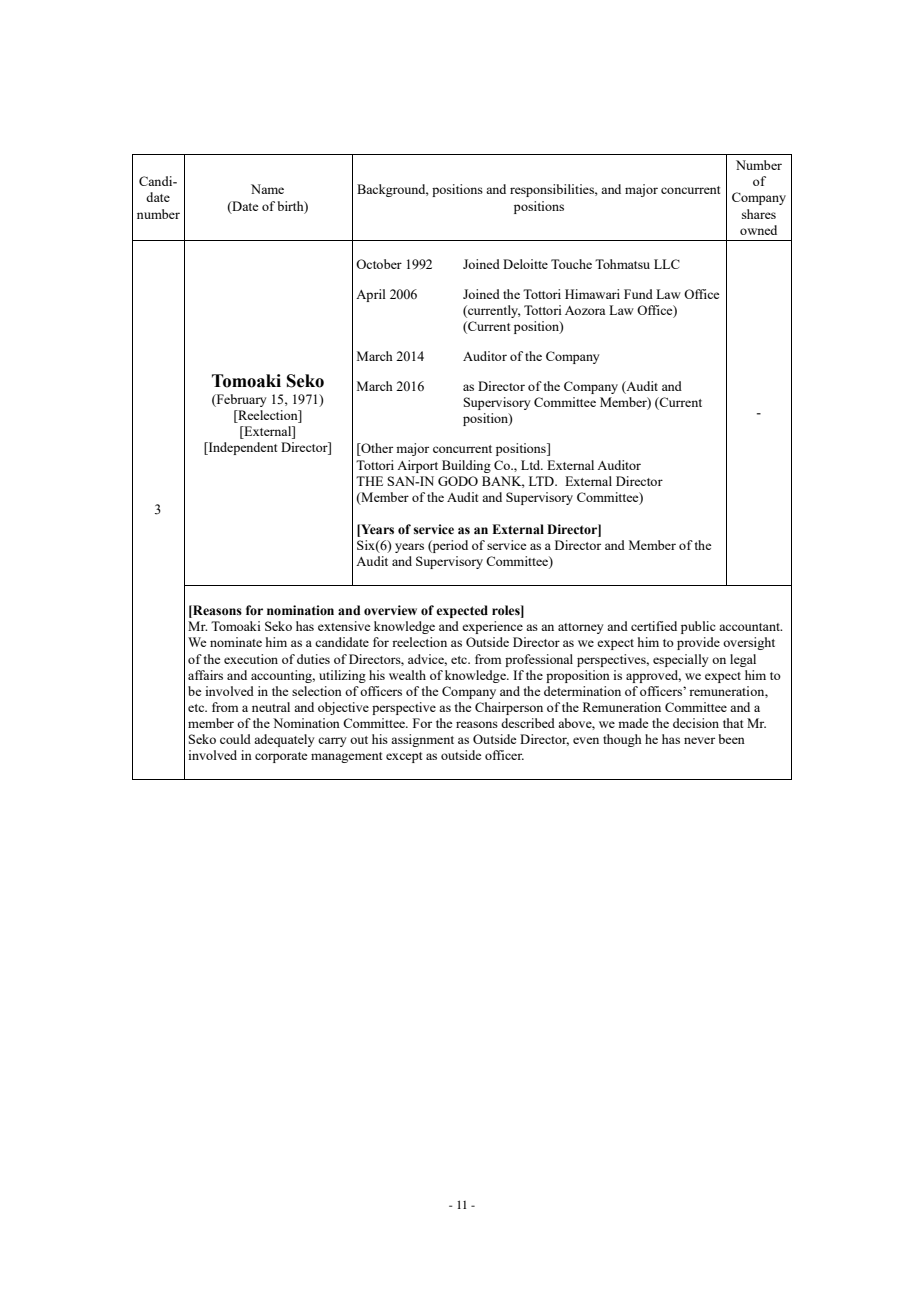 The image size is (924, 1308). What do you see at coordinates (284, 740) in the screenshot?
I see `adequately` at bounding box center [284, 740].
